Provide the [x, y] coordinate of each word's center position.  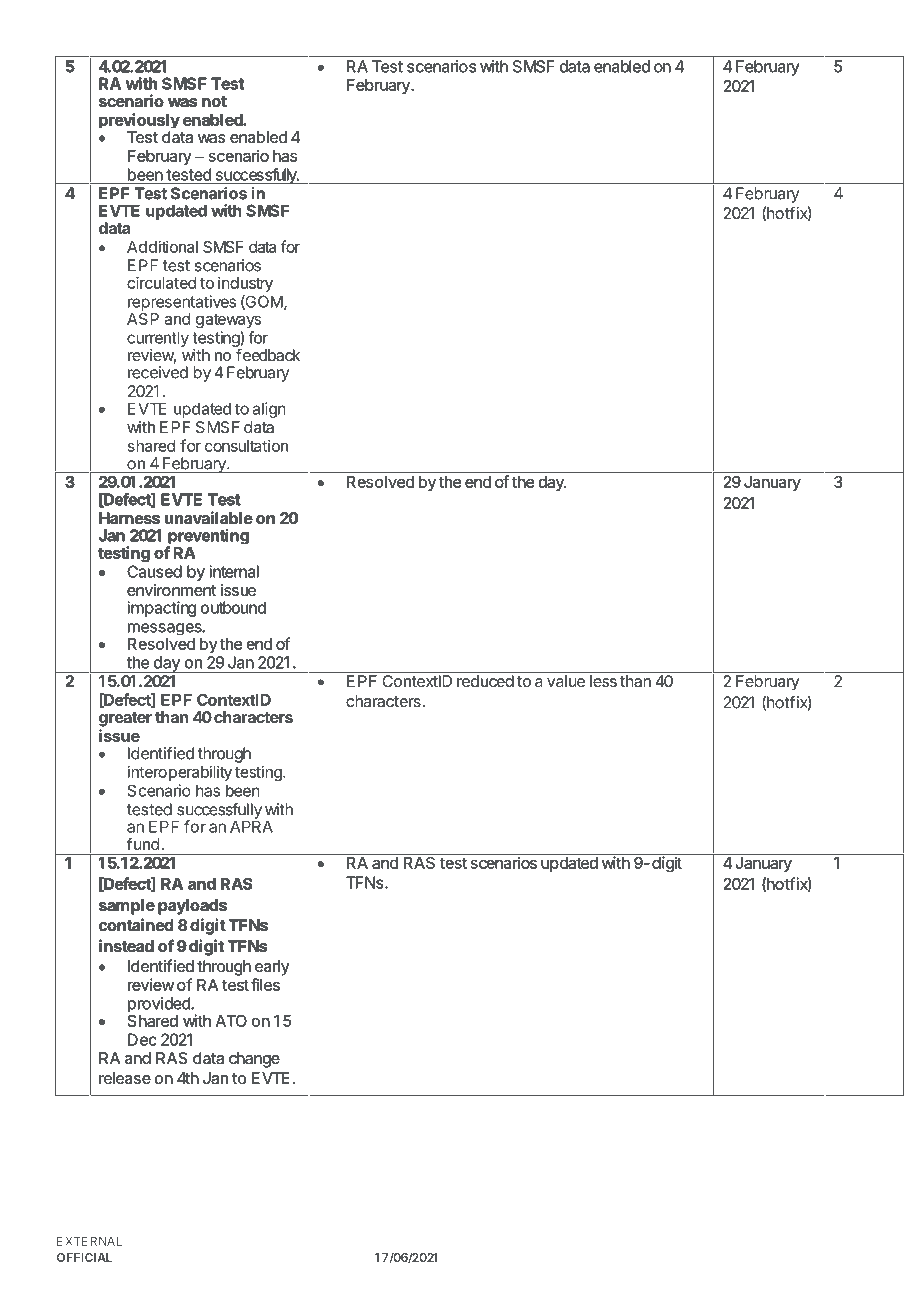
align [269, 410]
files [265, 984]
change [254, 1060]
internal [234, 571]
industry [245, 284]
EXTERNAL [89, 1241]
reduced [485, 681]
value [566, 681]
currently [158, 339]
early [272, 968]
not [214, 101]
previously [139, 122]
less [603, 681]
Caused [154, 571]
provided [160, 1004]
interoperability [180, 773]
